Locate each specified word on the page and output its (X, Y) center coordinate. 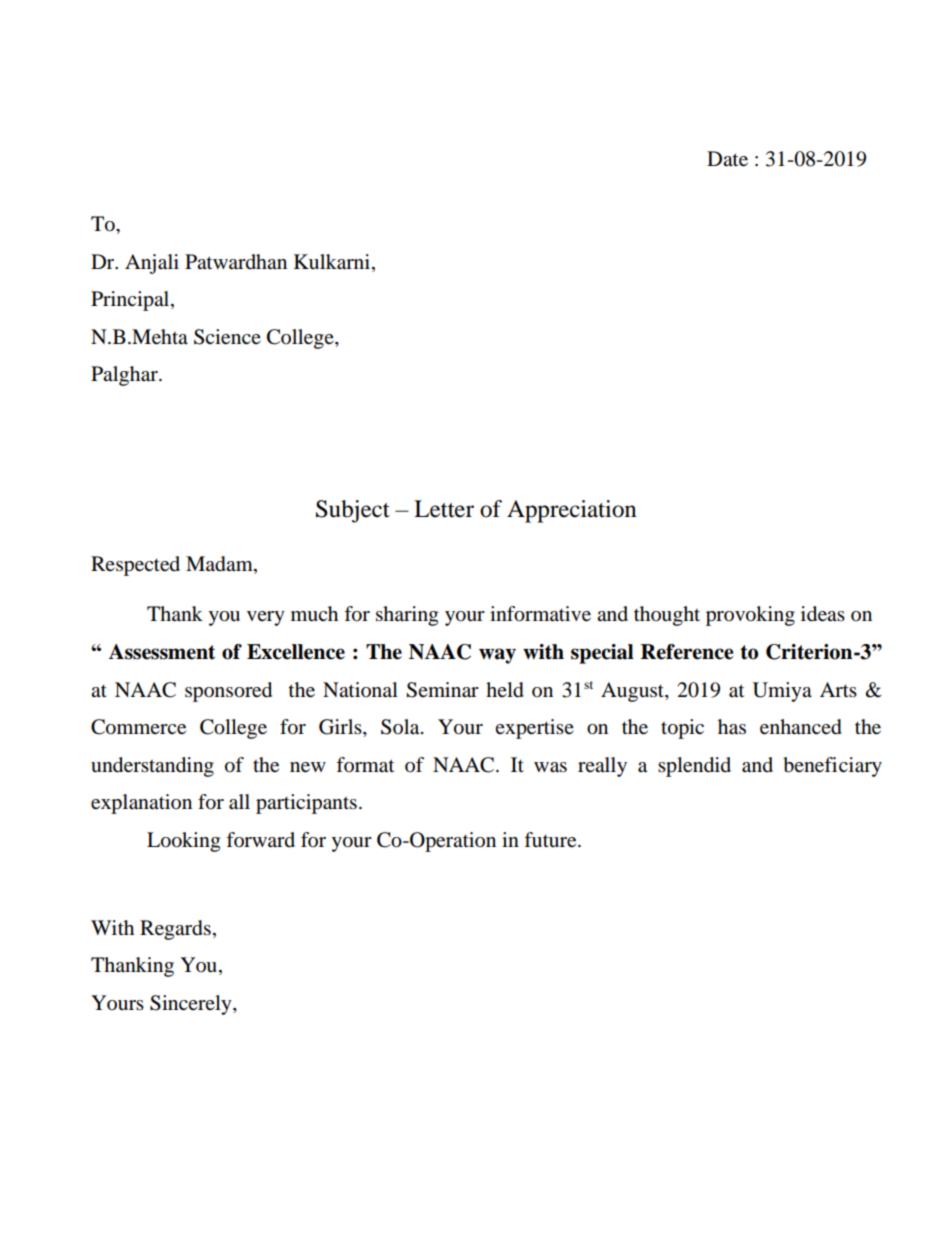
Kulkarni (332, 262)
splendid (694, 767)
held (505, 690)
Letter (444, 509)
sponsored (228, 692)
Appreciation (572, 511)
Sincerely (192, 1005)
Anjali (152, 264)
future (551, 840)
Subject (353, 511)
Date (727, 159)
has (732, 727)
